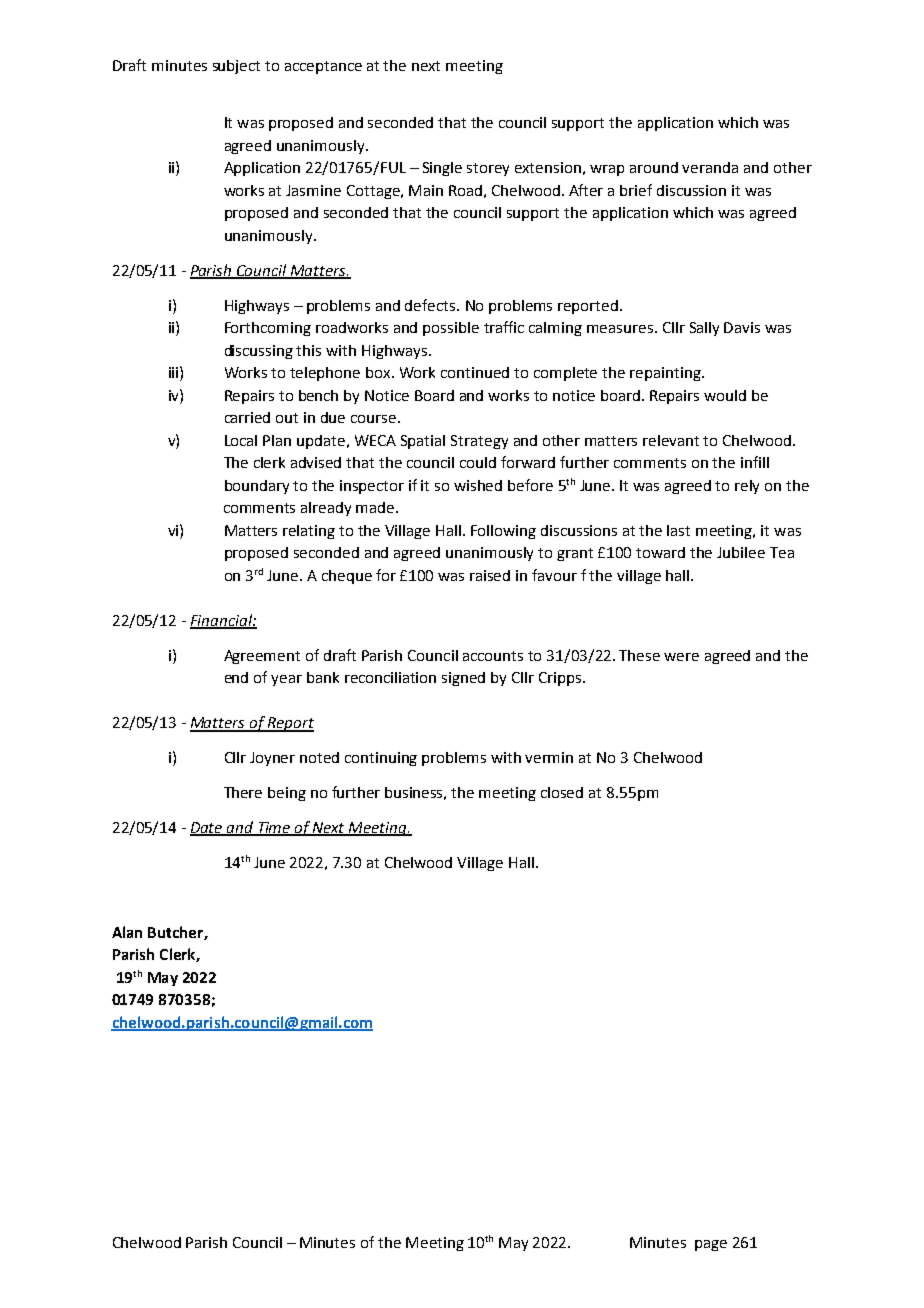 The height and width of the image is (1308, 924). What do you see at coordinates (259, 352) in the image?
I see `discussing` at bounding box center [259, 352].
